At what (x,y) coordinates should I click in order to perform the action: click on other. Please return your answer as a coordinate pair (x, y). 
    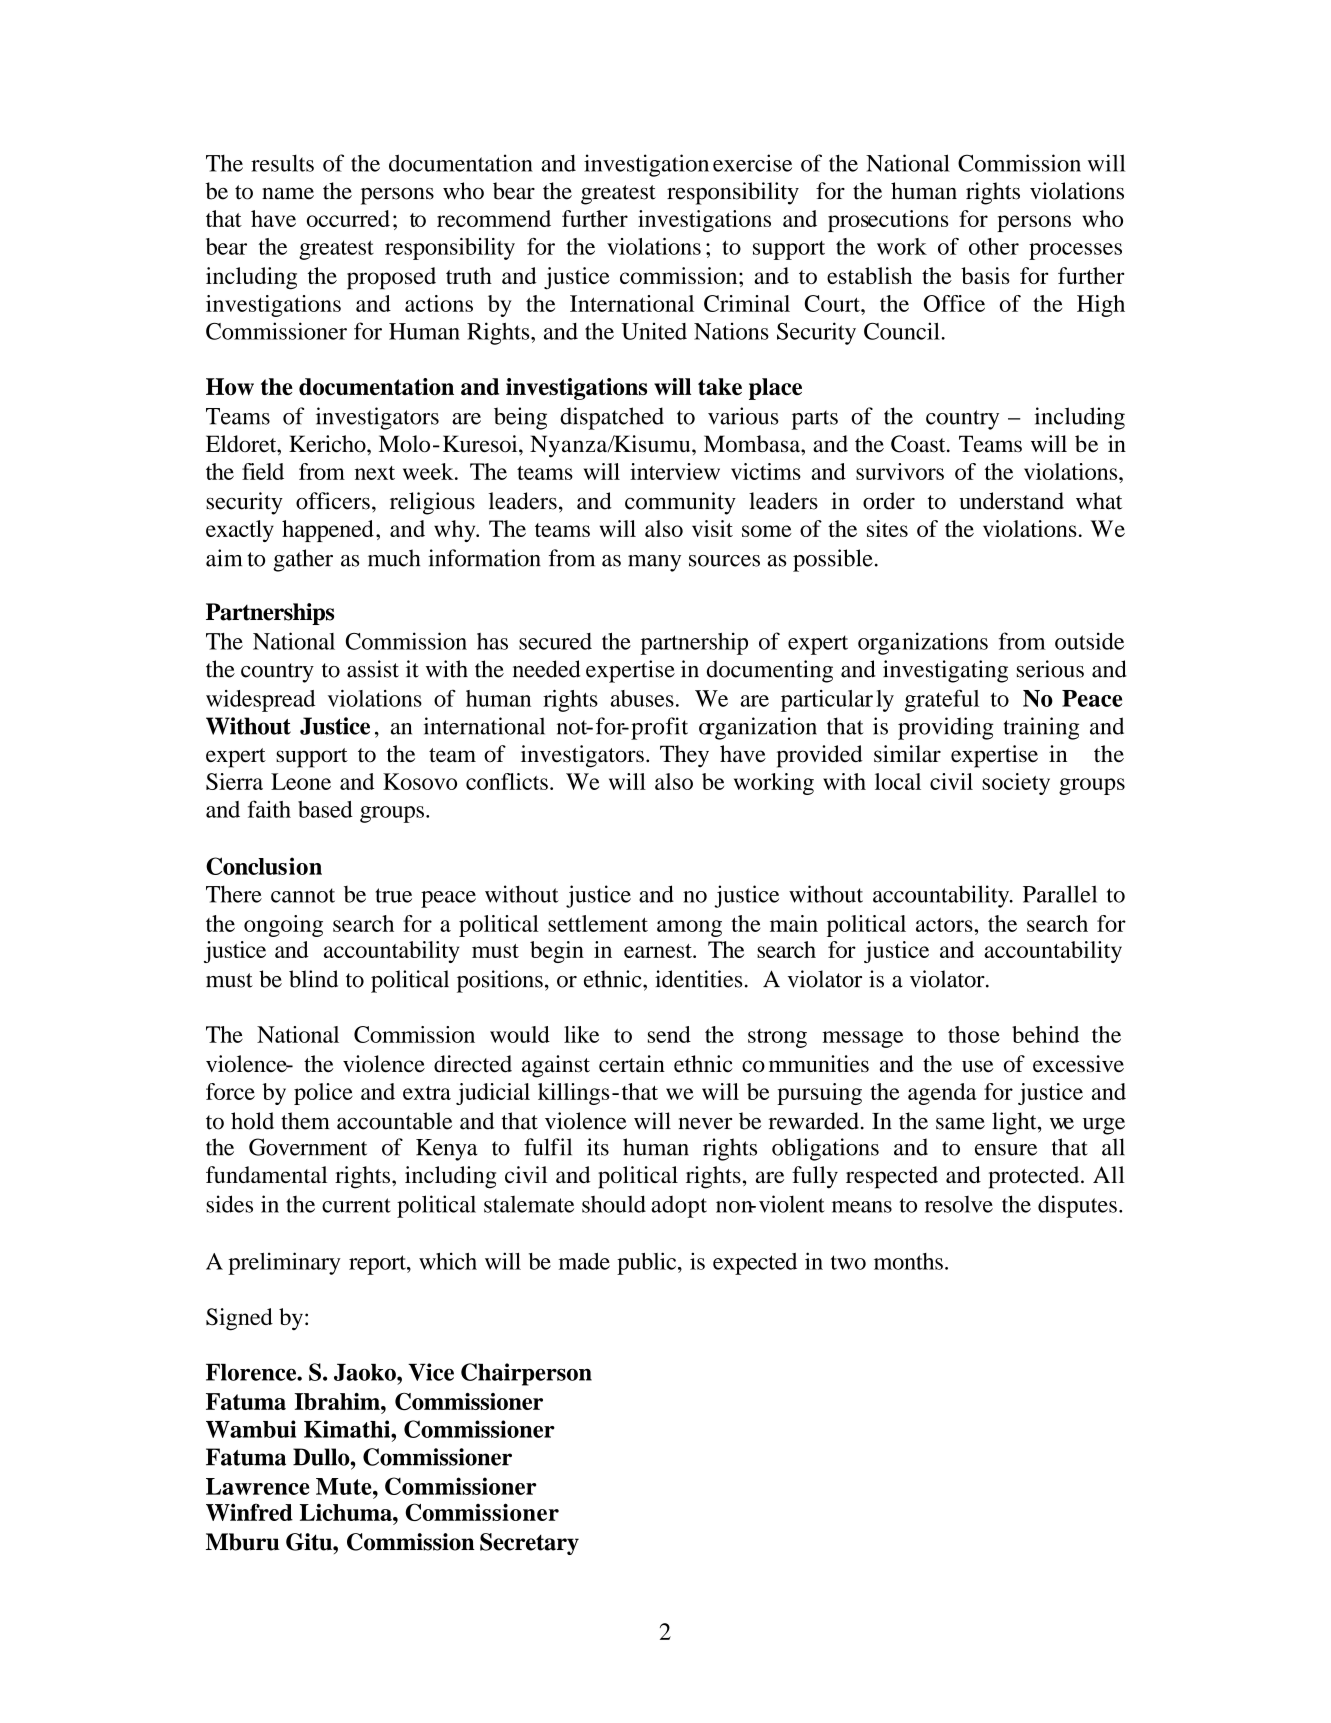
    Looking at the image, I should click on (994, 246).
